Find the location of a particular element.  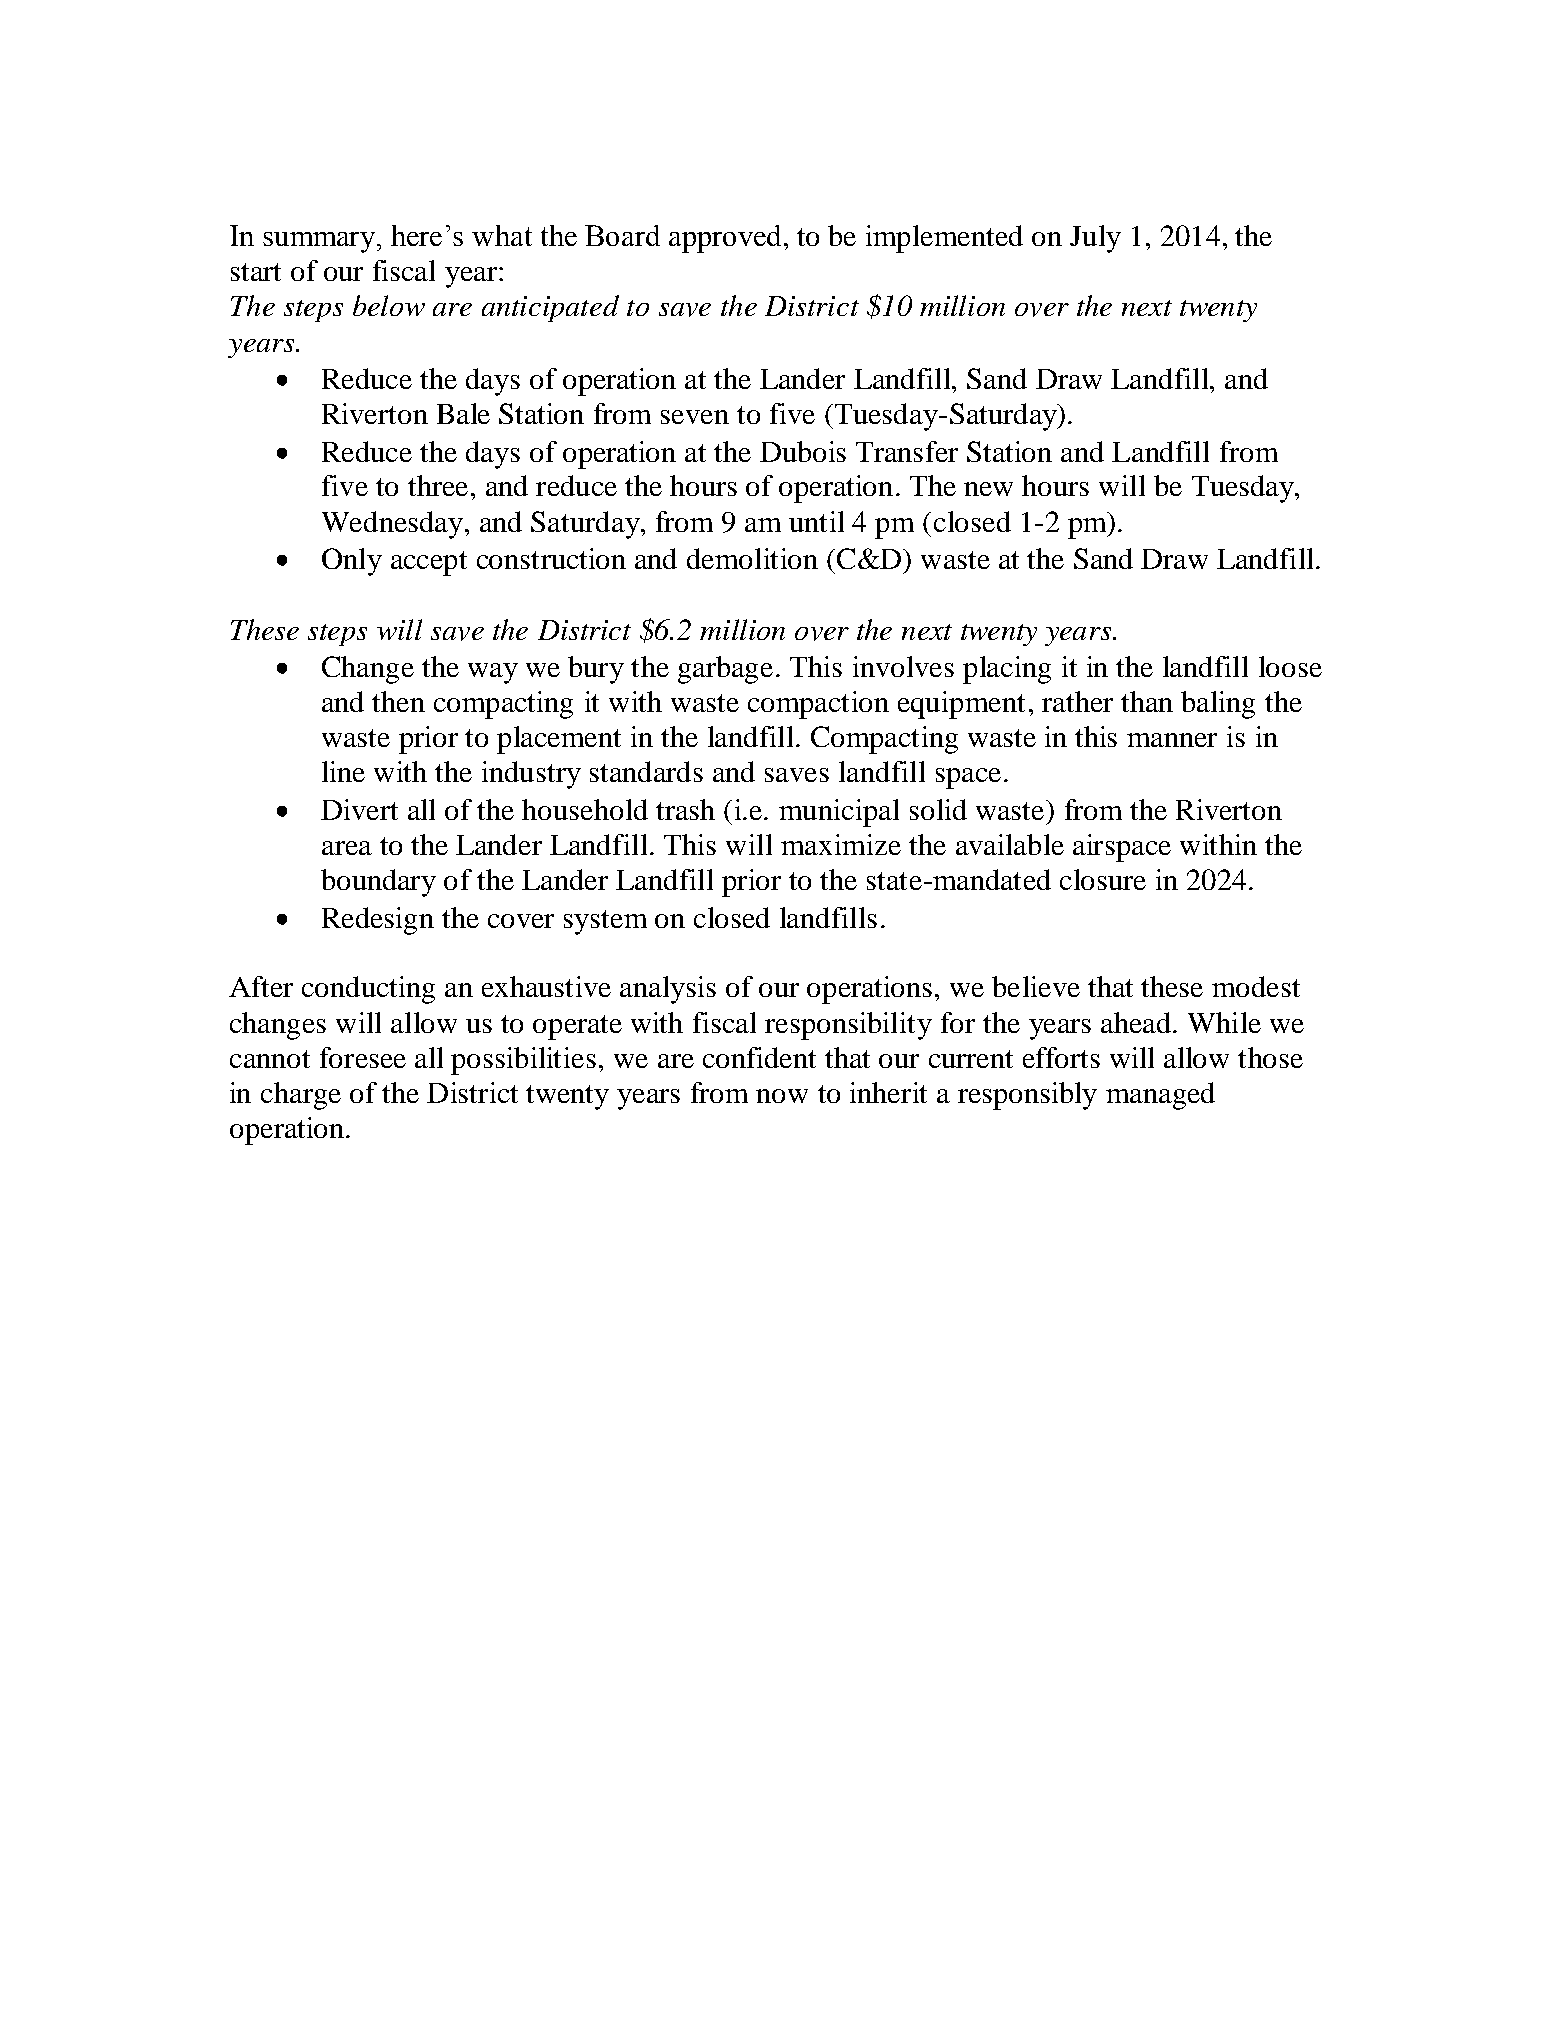

managed is located at coordinates (1160, 1096).
